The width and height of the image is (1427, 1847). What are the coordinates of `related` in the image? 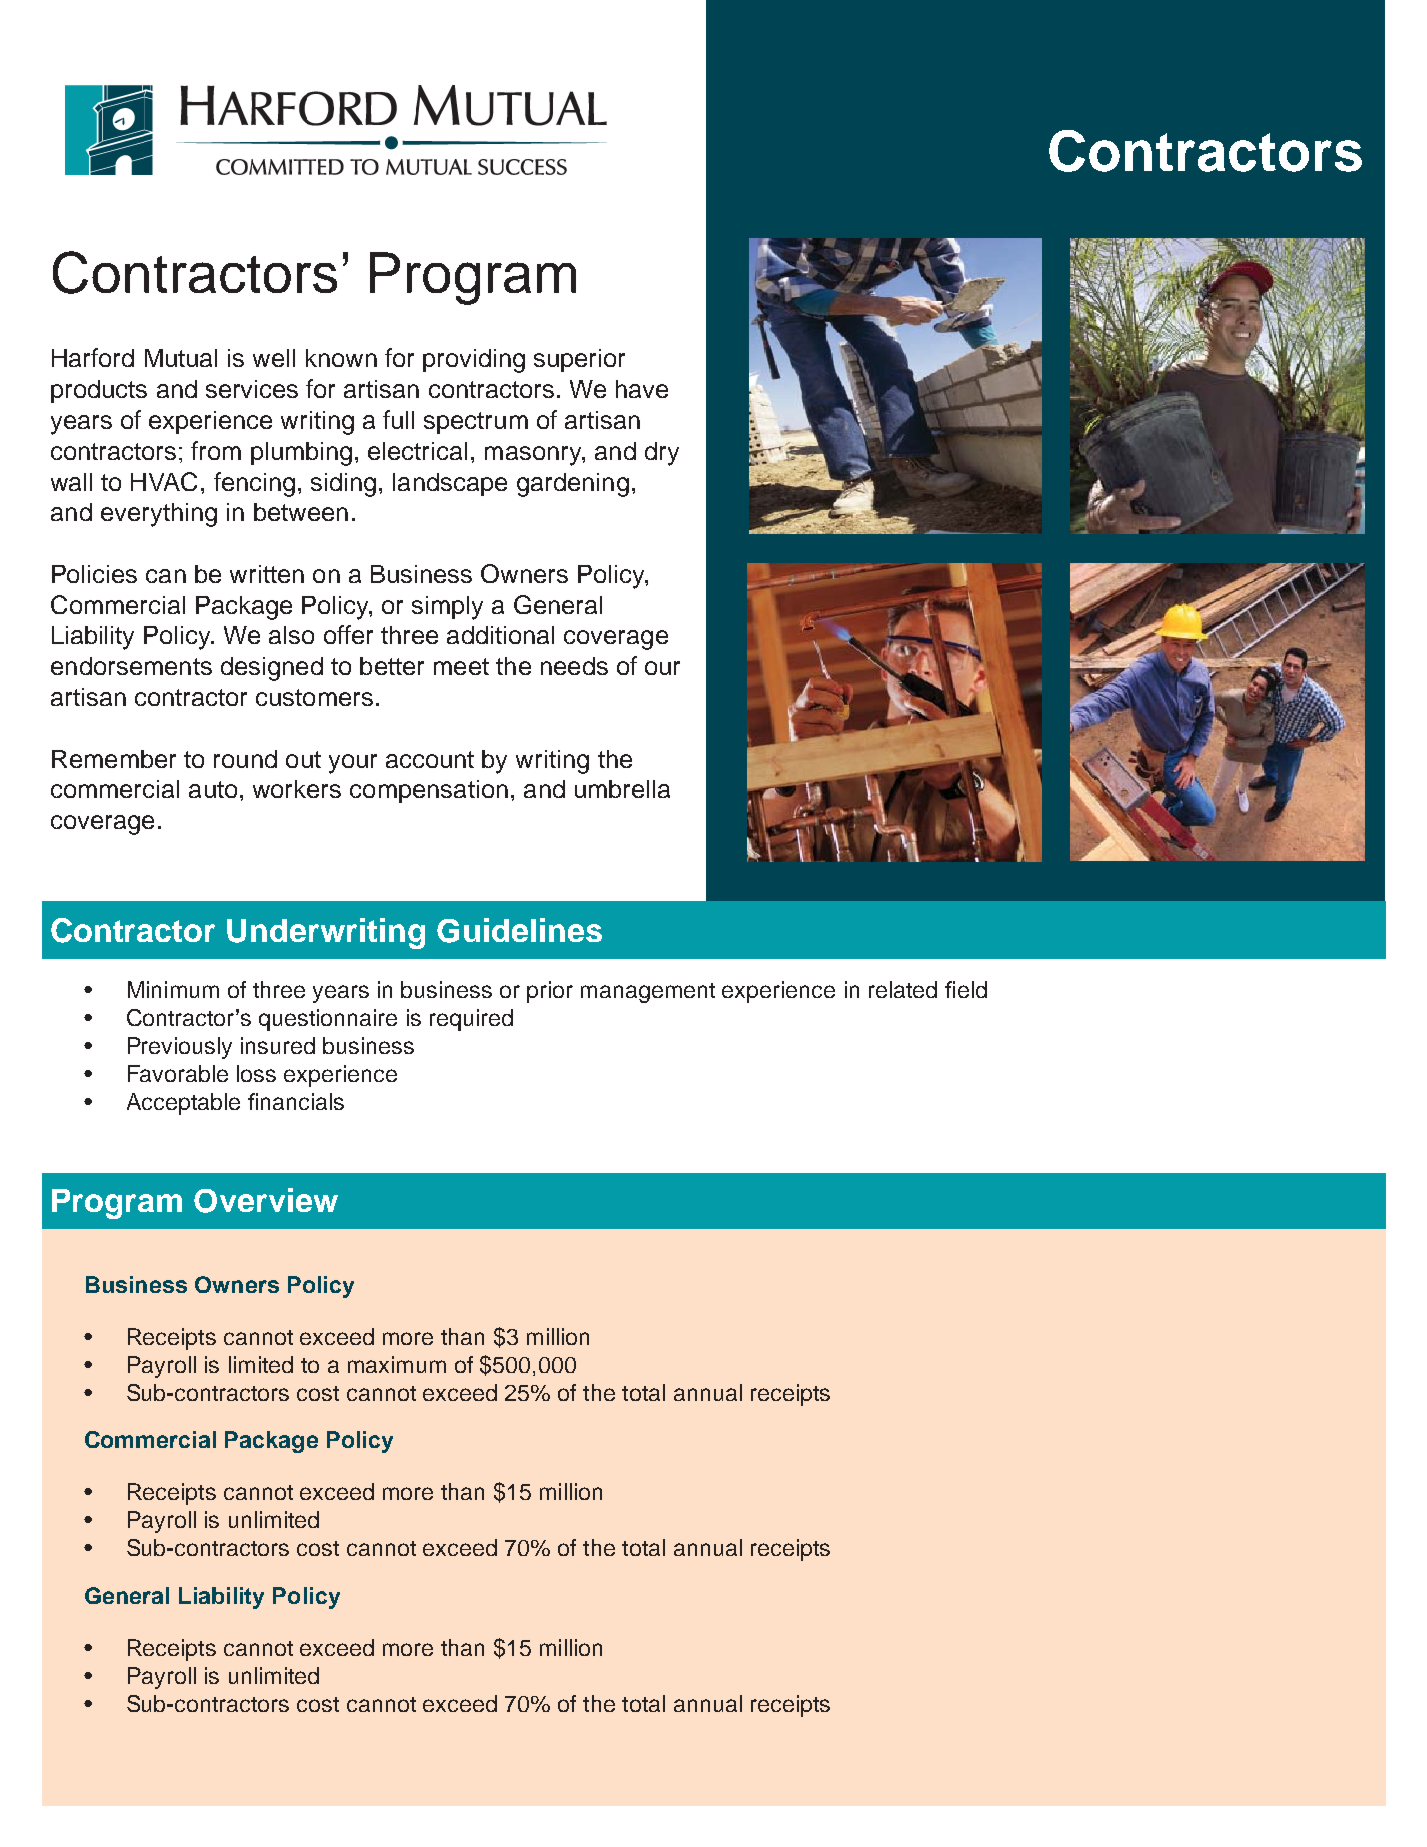 It's located at (903, 989).
